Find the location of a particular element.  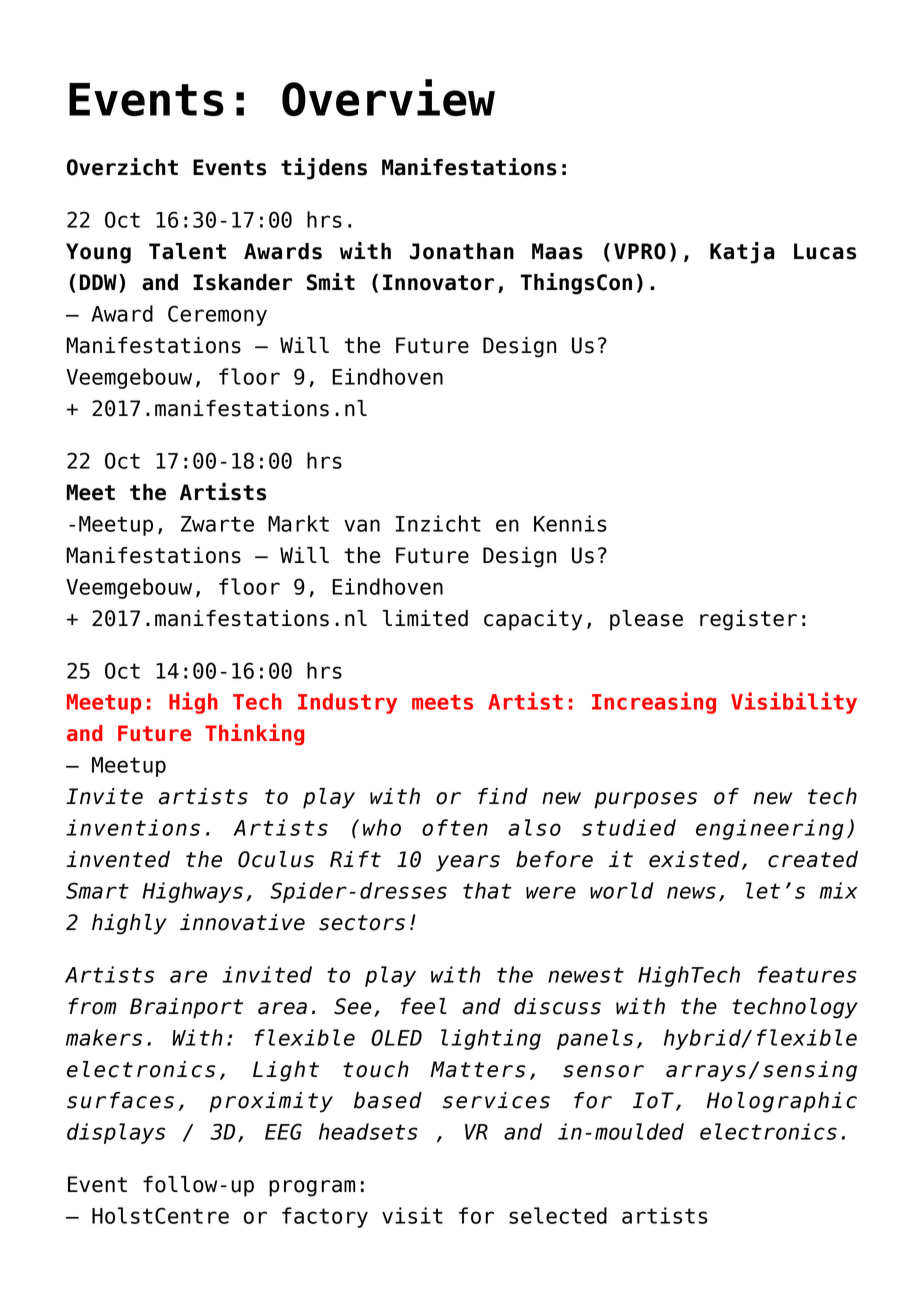

Overview is located at coordinates (388, 97).
